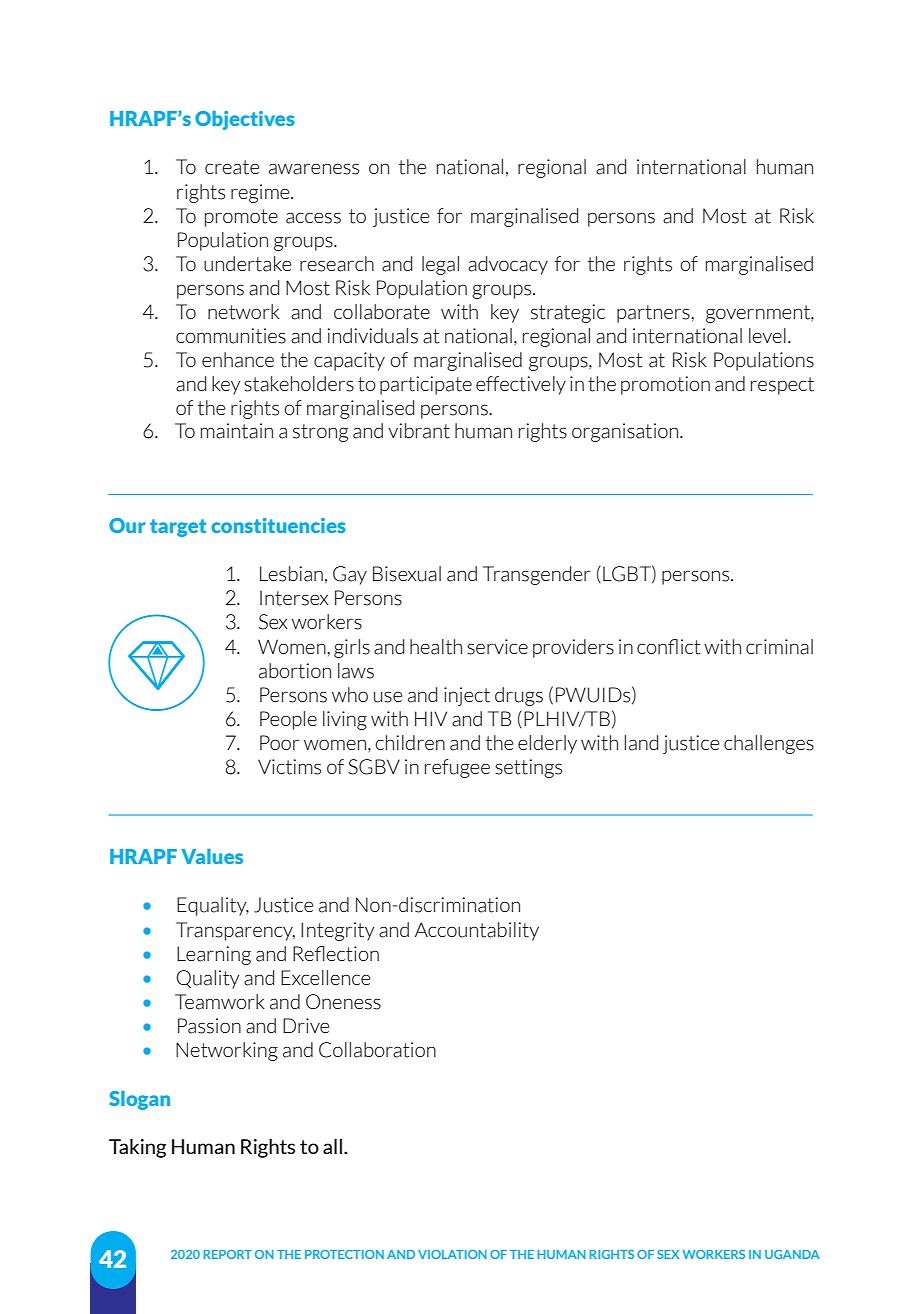 This document has width=924, height=1314. Describe the element at coordinates (769, 744) in the document. I see `challenges` at that location.
